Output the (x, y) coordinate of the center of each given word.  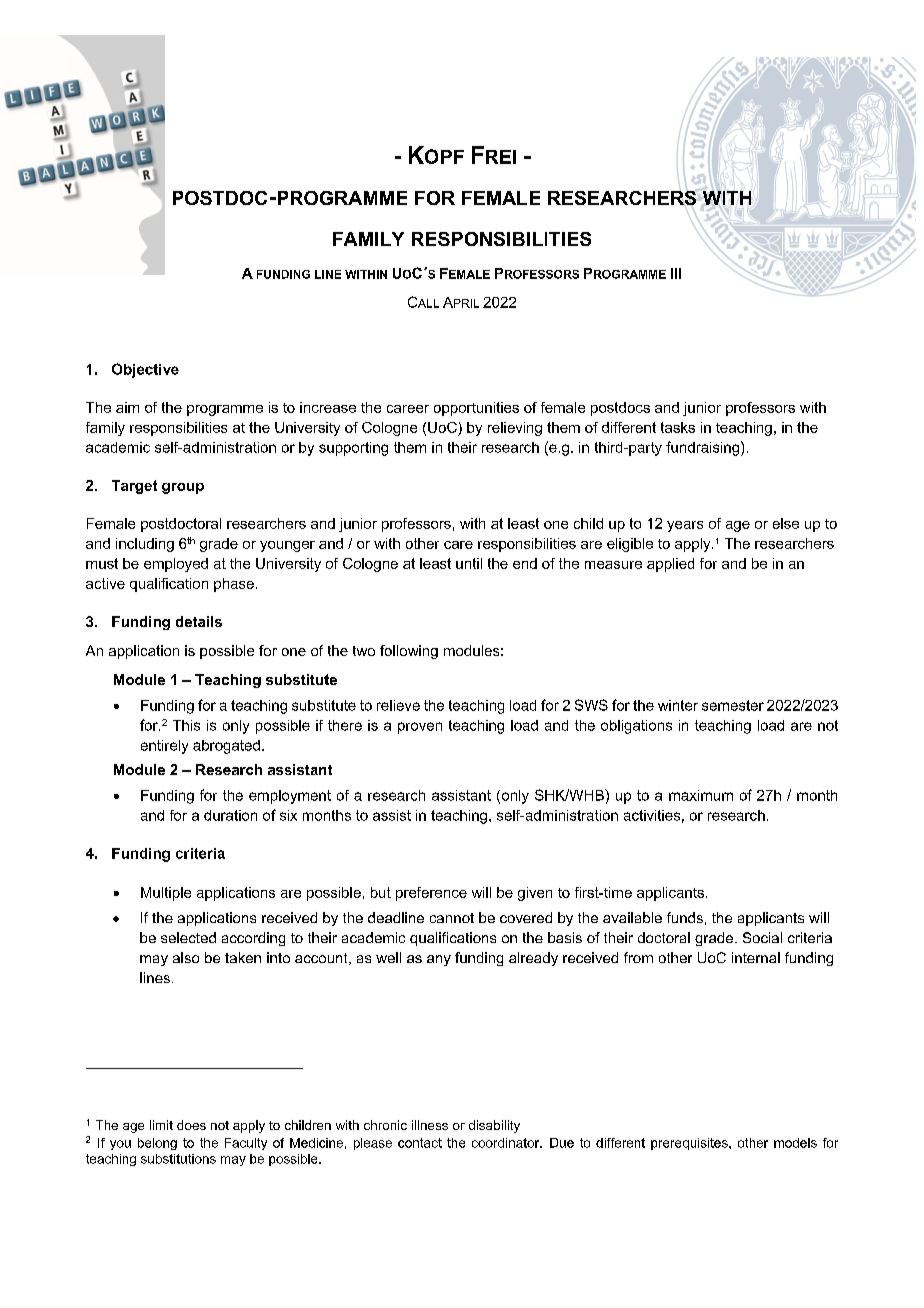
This (186, 725)
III (676, 273)
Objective (145, 370)
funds (685, 917)
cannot (452, 918)
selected (188, 937)
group (183, 488)
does (191, 1125)
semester (733, 705)
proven (420, 728)
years (685, 526)
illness (430, 1125)
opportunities (476, 409)
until (469, 563)
